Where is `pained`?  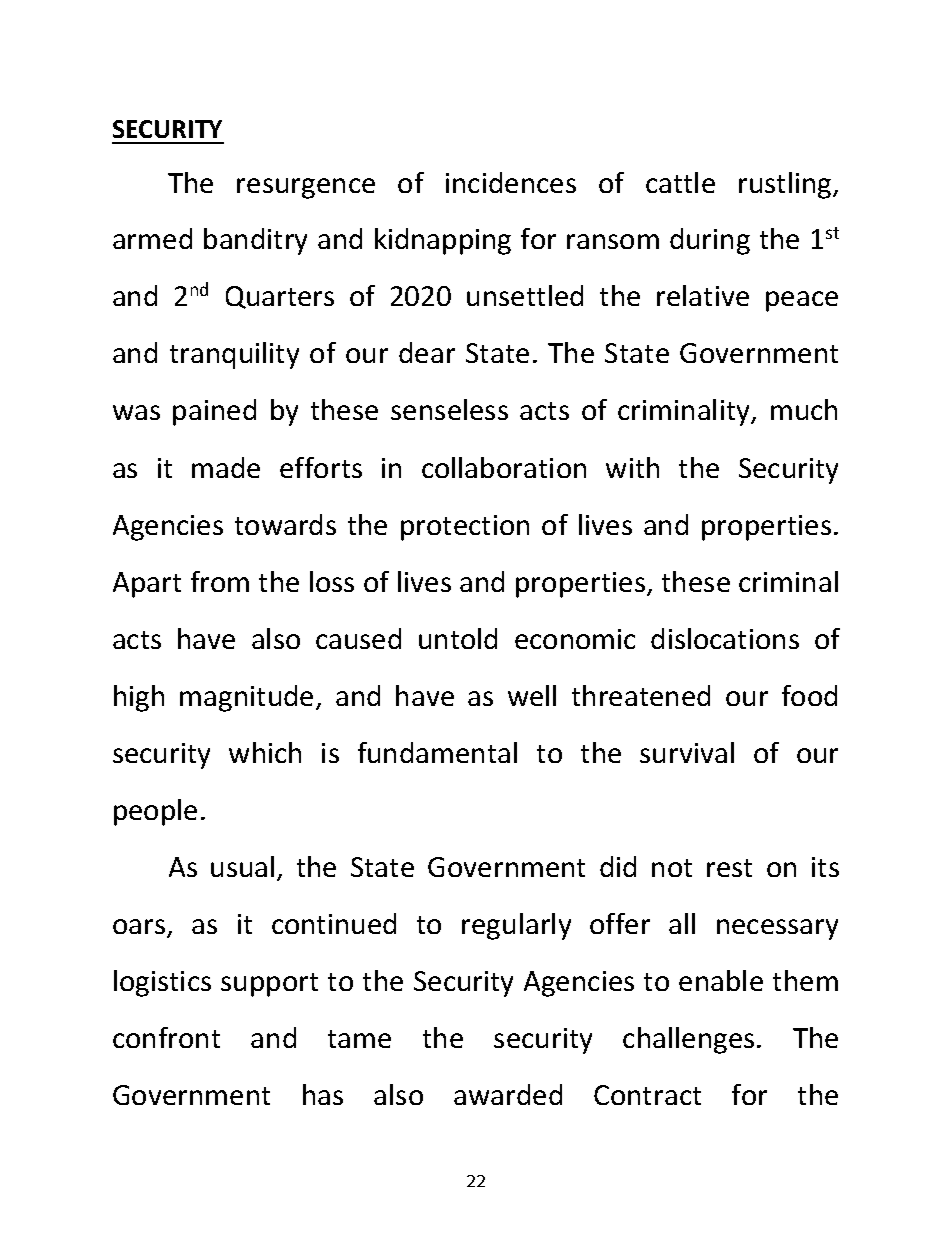 pained is located at coordinates (214, 412).
